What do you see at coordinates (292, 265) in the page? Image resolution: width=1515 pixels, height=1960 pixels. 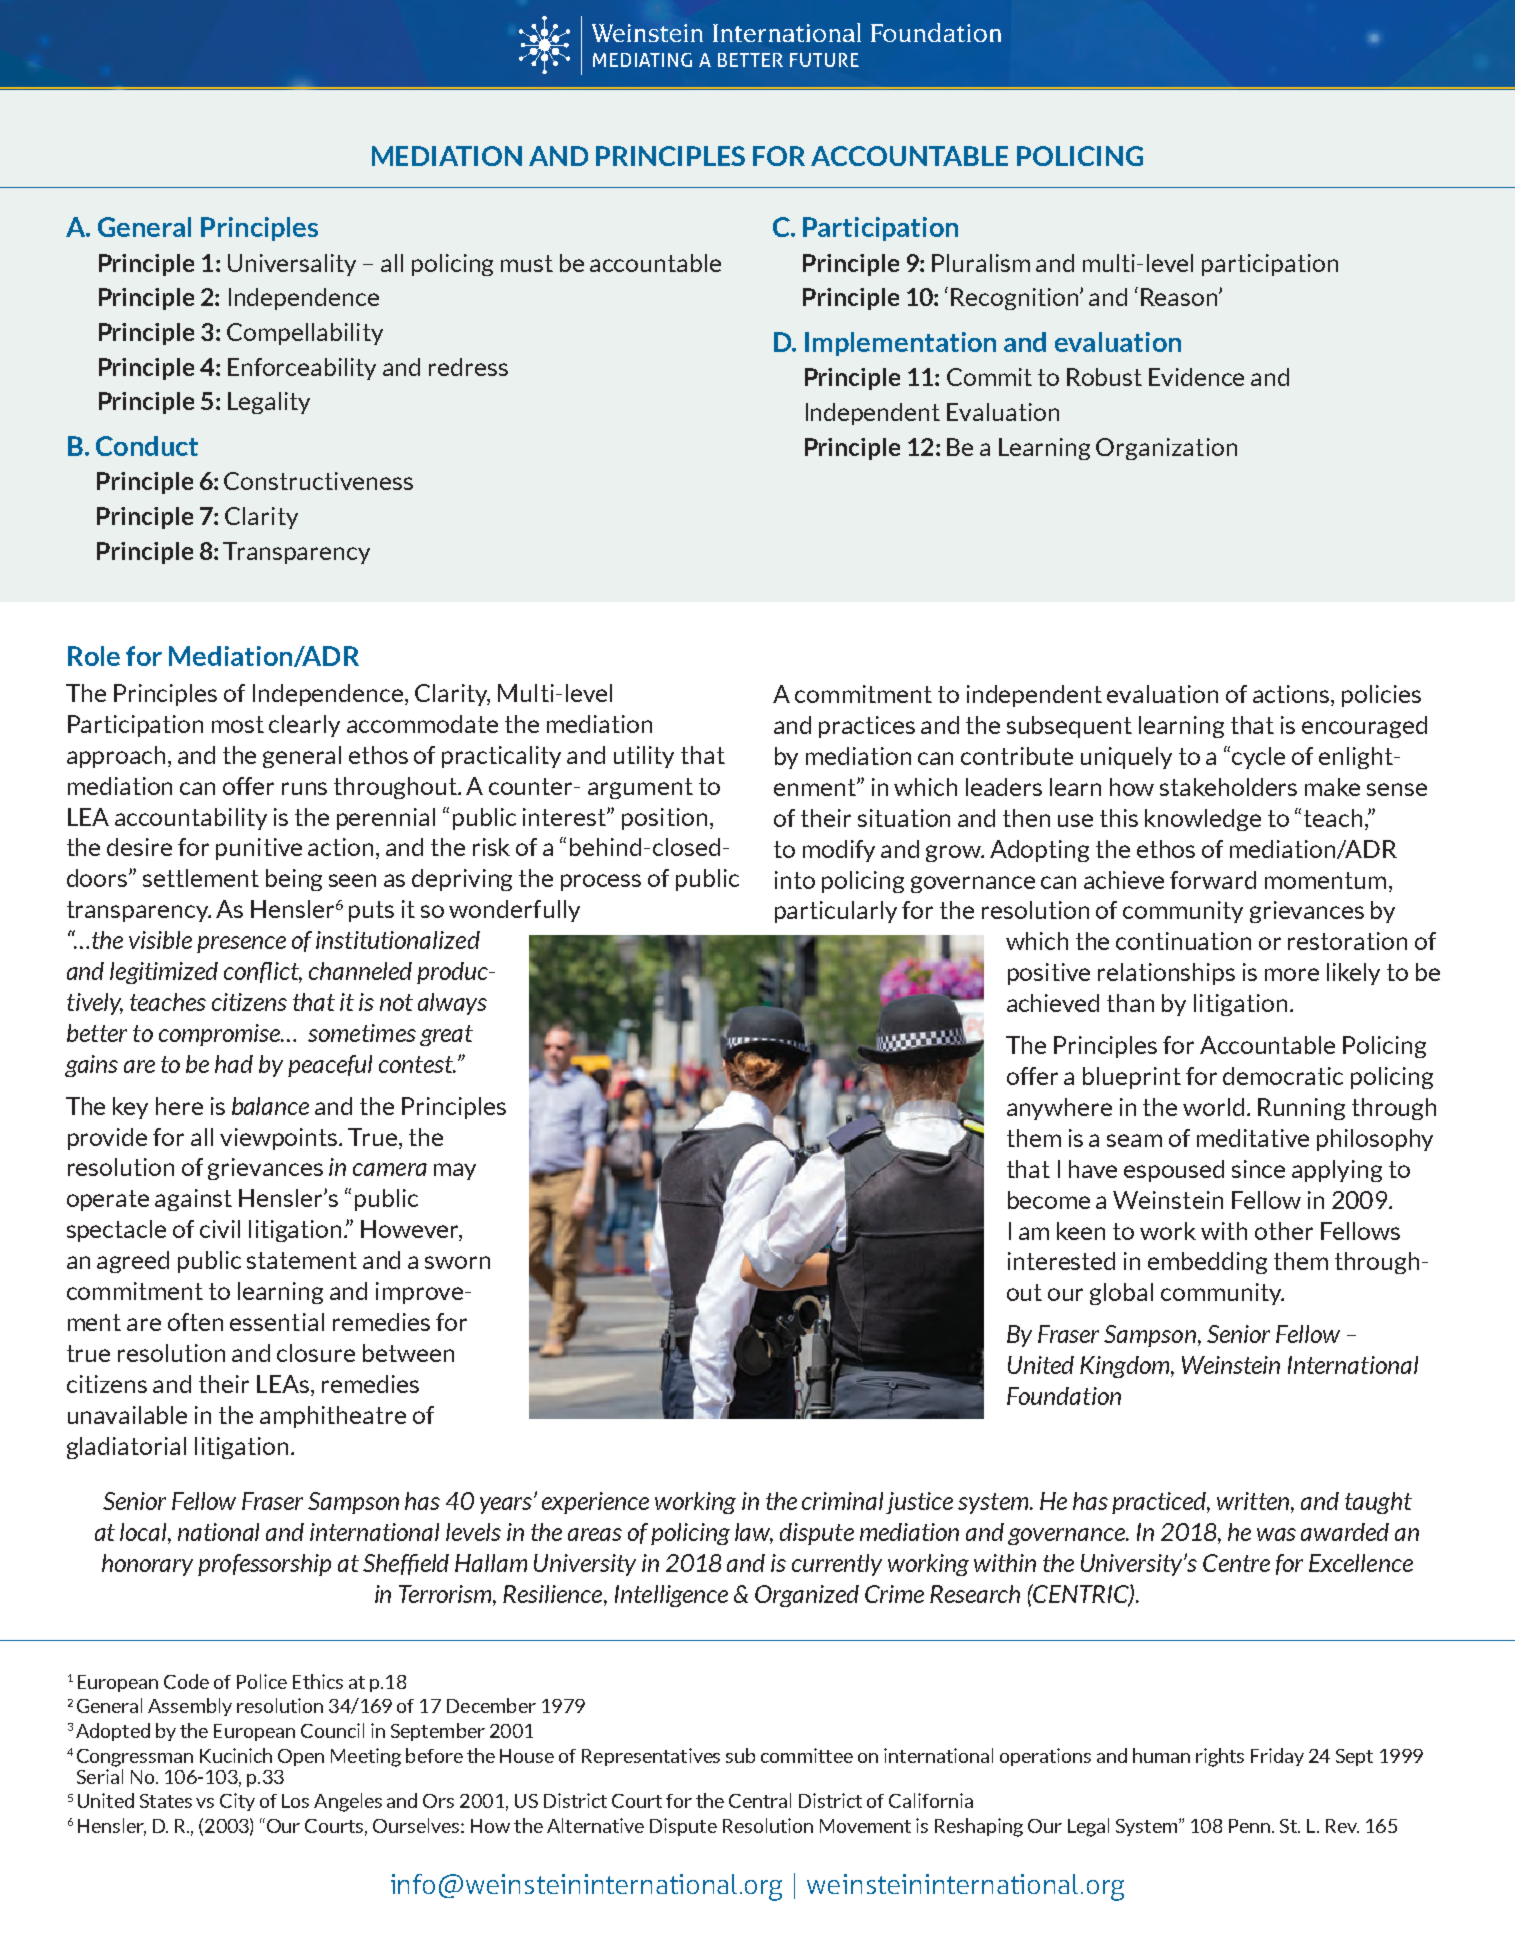 I see `Universality` at bounding box center [292, 265].
